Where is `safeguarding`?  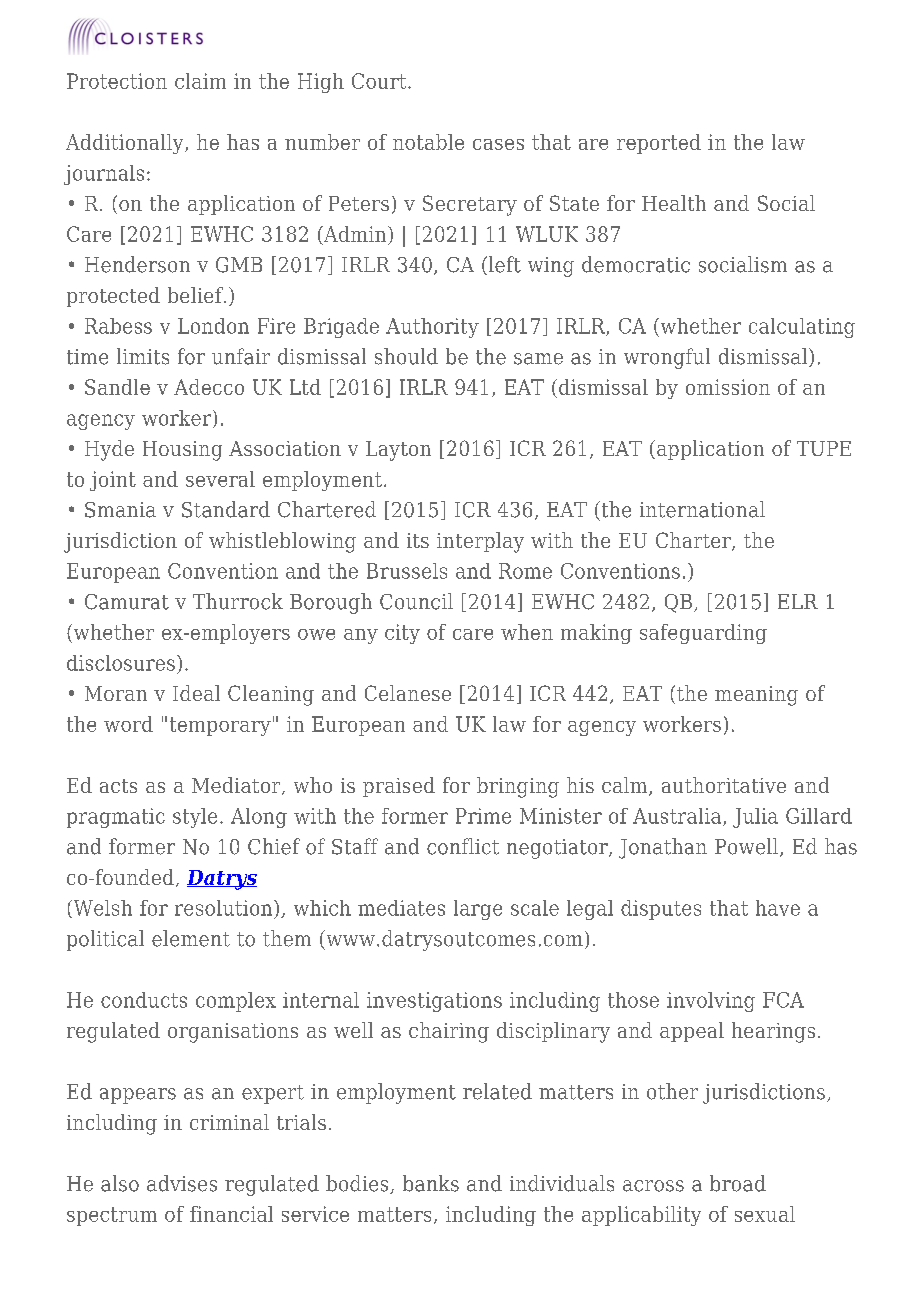 safeguarding is located at coordinates (703, 634).
